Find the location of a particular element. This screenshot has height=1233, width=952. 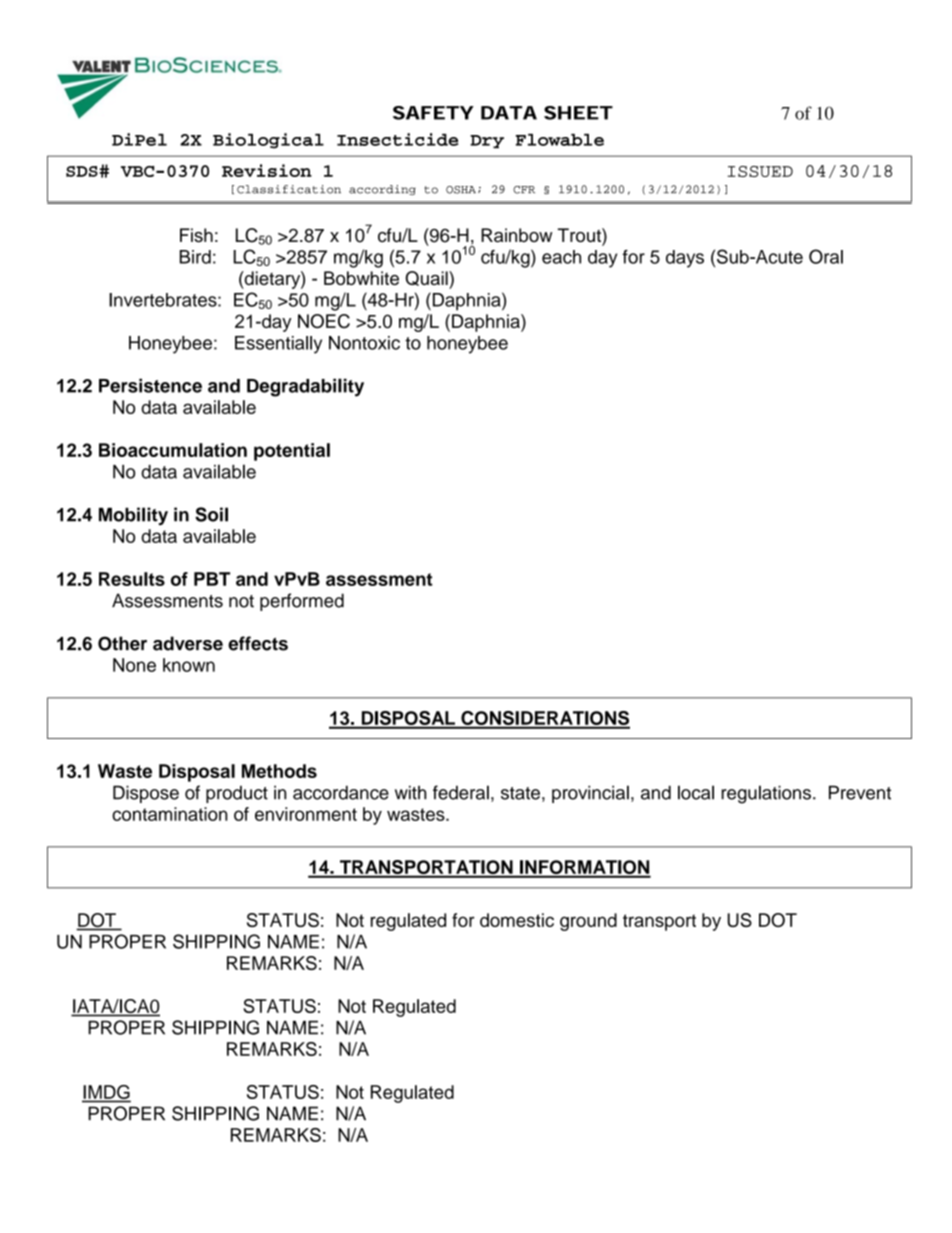

Nontoxic is located at coordinates (364, 343).
